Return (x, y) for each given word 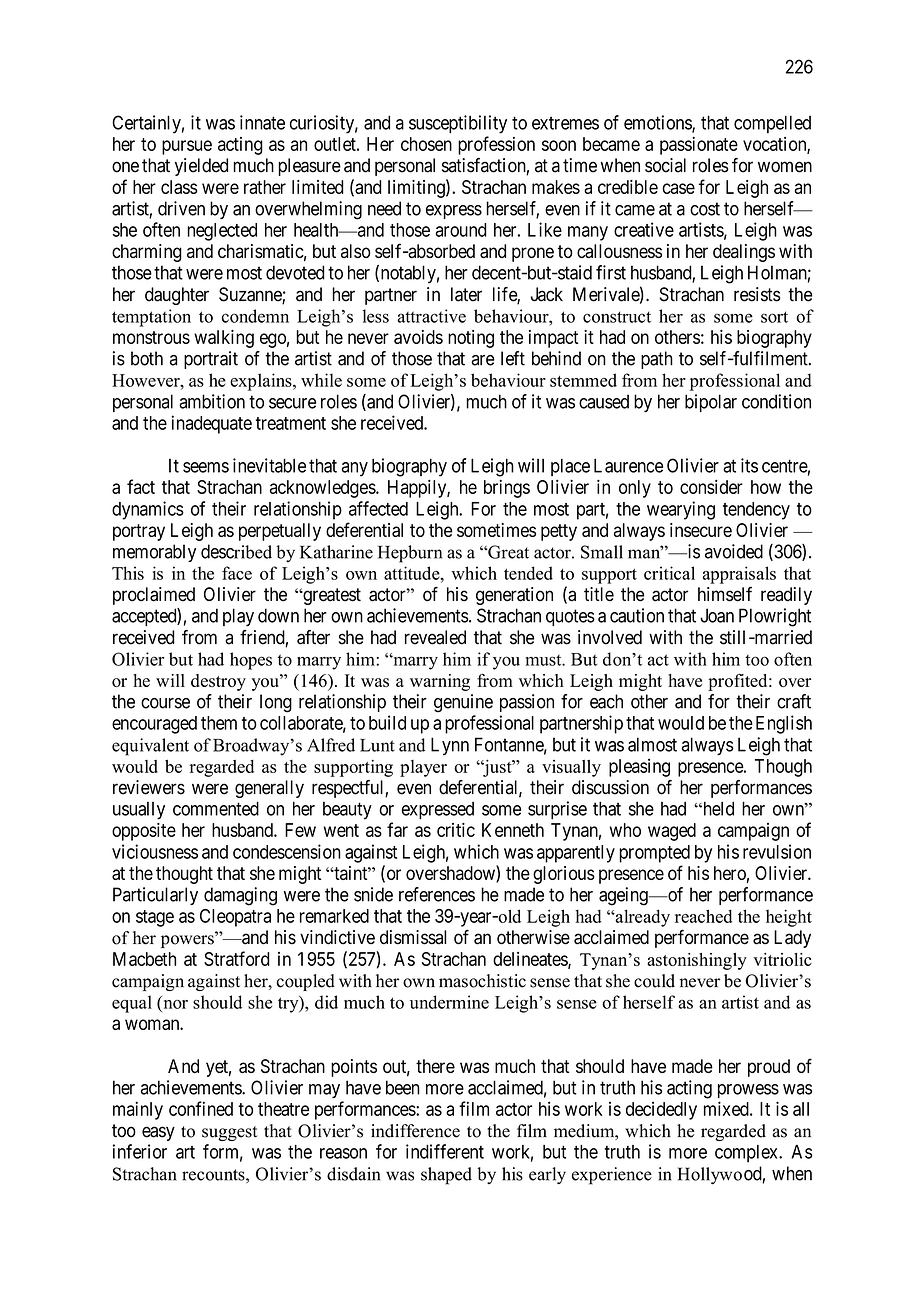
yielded (201, 167)
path (657, 360)
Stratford (237, 958)
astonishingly (697, 961)
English (784, 724)
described (236, 551)
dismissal (413, 937)
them (219, 723)
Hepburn (410, 554)
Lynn (450, 746)
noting (471, 339)
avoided (734, 551)
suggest (230, 1133)
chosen (426, 144)
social (665, 165)
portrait (211, 360)
